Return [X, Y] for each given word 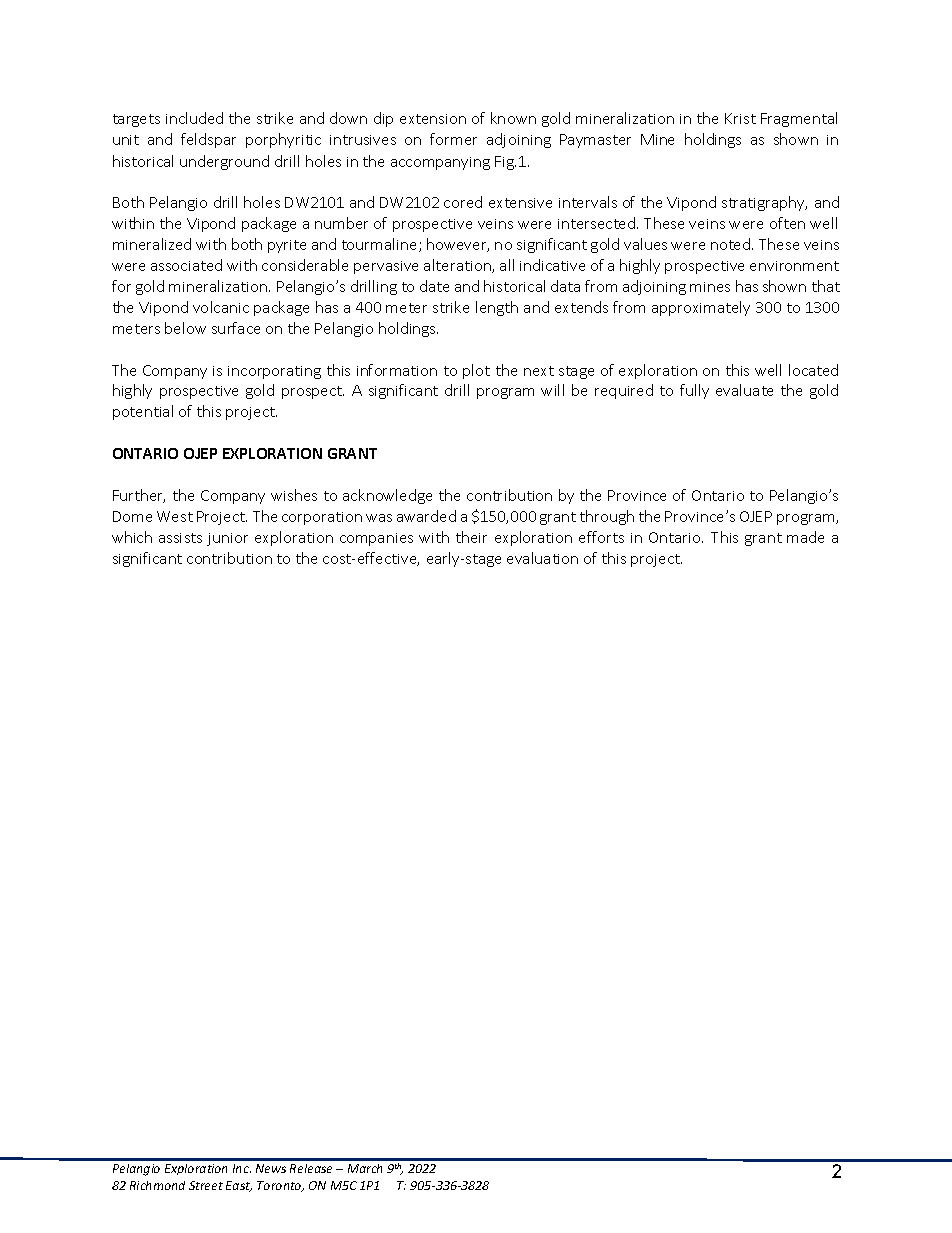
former [453, 139]
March [365, 1168]
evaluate [744, 390]
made [805, 537]
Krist [740, 118]
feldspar [208, 140]
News [271, 1168]
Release [311, 1168]
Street [206, 1185]
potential [143, 412]
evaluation [542, 558]
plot [476, 371]
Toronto [280, 1186]
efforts [601, 537]
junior [227, 539]
